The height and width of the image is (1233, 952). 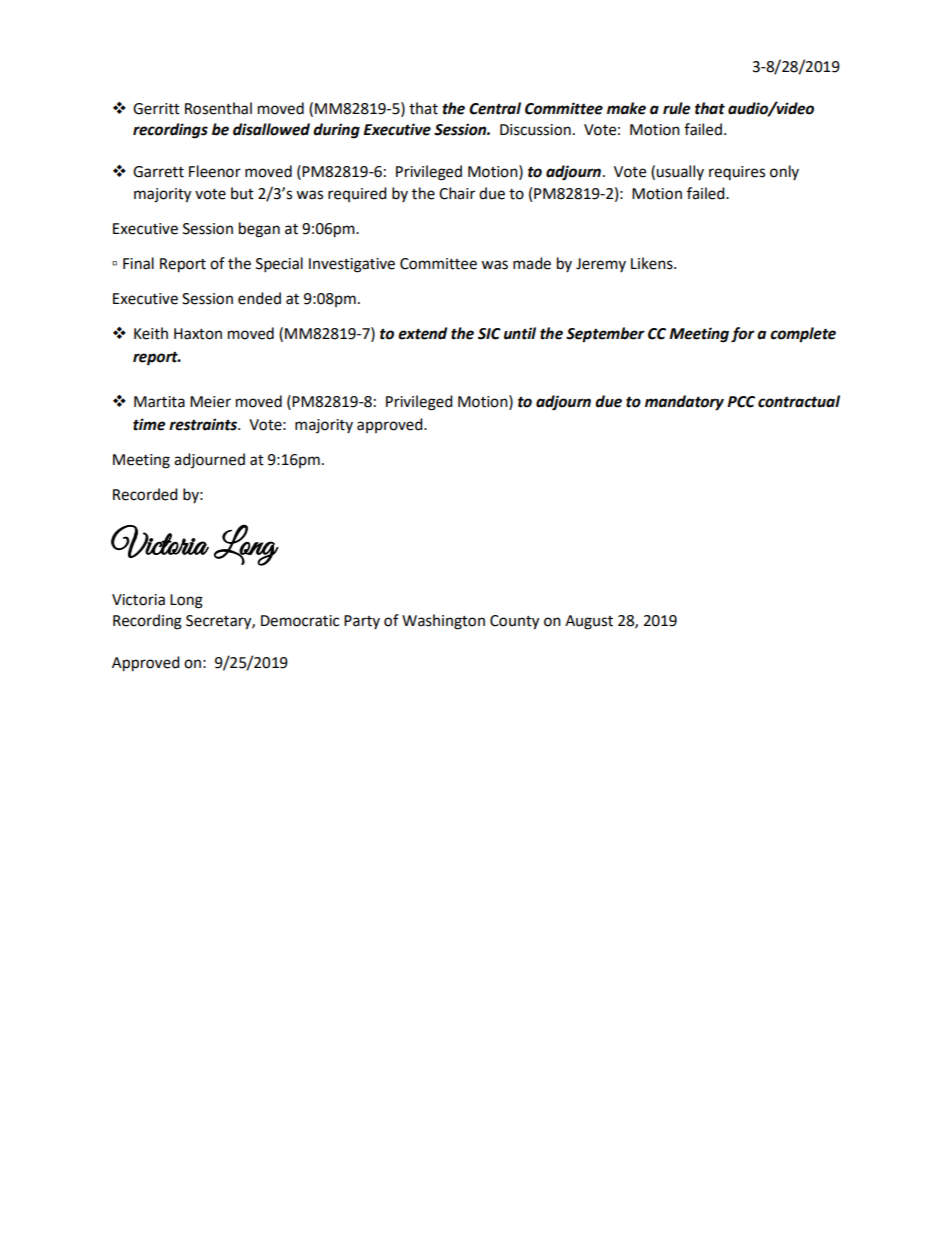 I want to click on Rosenthal, so click(x=218, y=108).
